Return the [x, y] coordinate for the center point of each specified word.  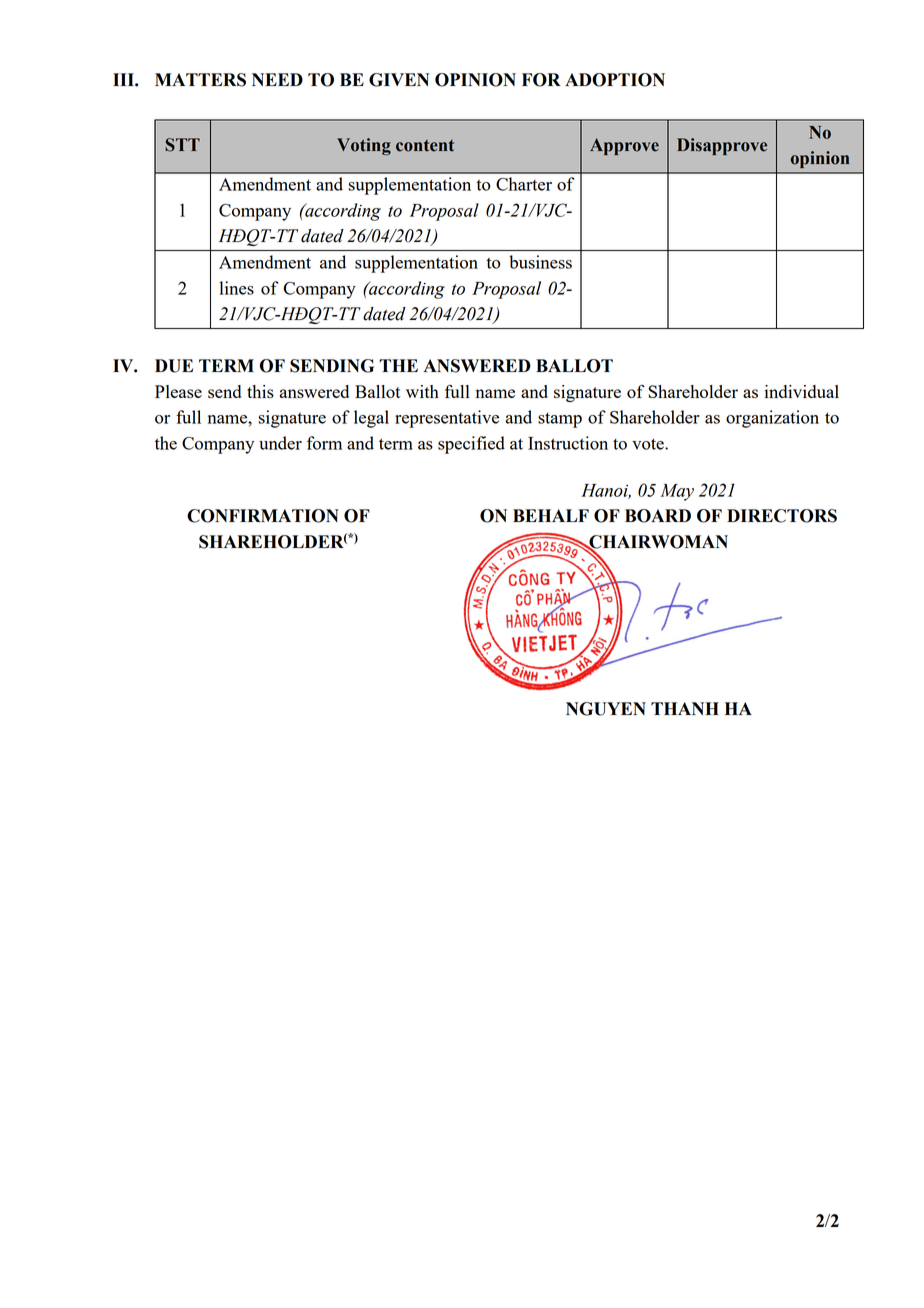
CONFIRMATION [263, 516]
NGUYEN [606, 709]
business [540, 262]
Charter [524, 184]
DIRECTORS [782, 516]
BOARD [658, 516]
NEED [277, 79]
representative [447, 419]
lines [236, 288]
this [260, 391]
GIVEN [399, 80]
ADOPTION [615, 80]
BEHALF [551, 515]
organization [772, 419]
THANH [685, 708]
